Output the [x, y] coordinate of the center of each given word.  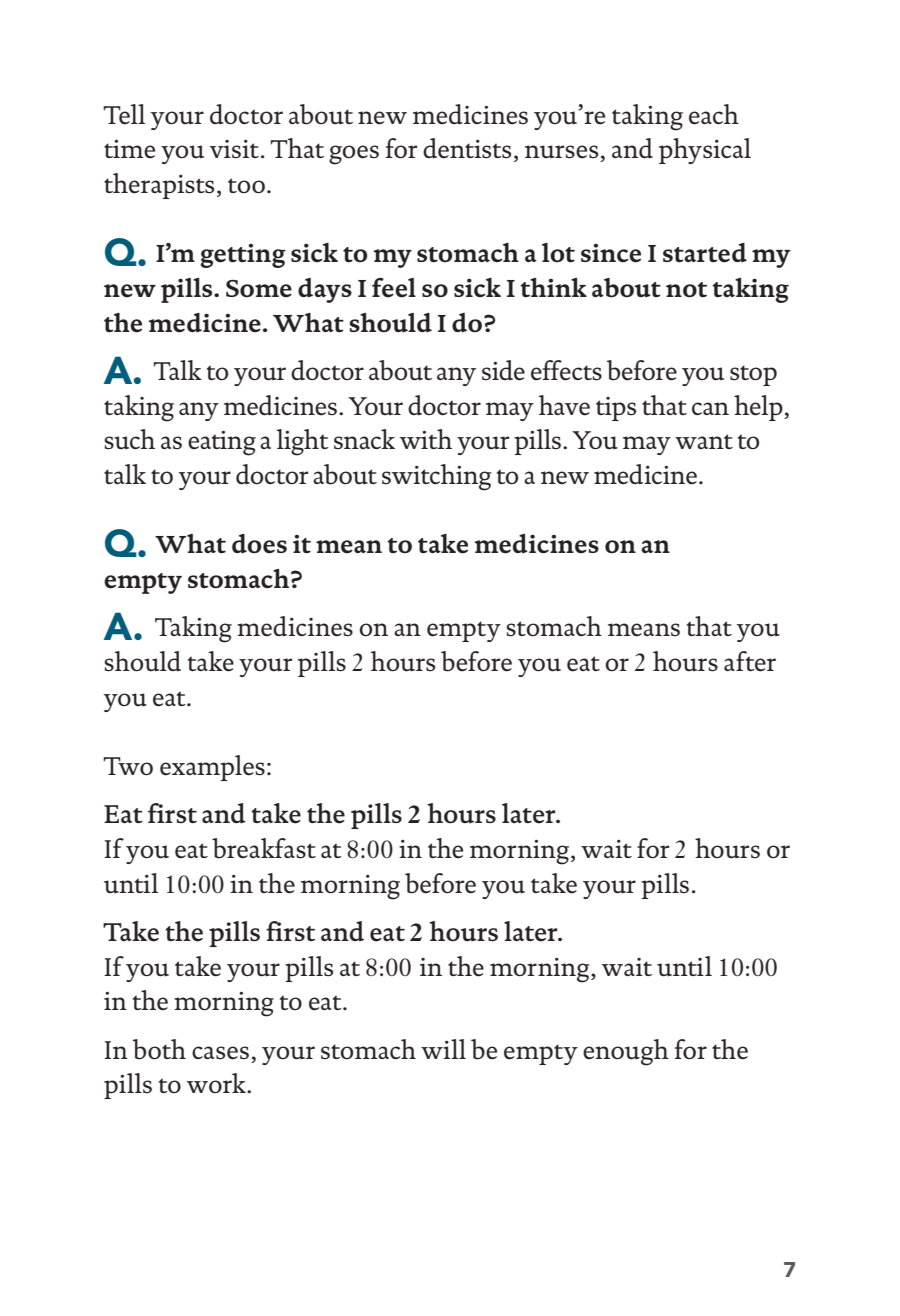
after [750, 661]
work [217, 1083]
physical [705, 151]
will [443, 1049]
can [710, 408]
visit [234, 149]
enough [626, 1052]
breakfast [264, 848]
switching [436, 477]
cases [220, 1053]
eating [222, 443]
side [503, 370]
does [259, 544]
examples [212, 768]
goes [354, 155]
